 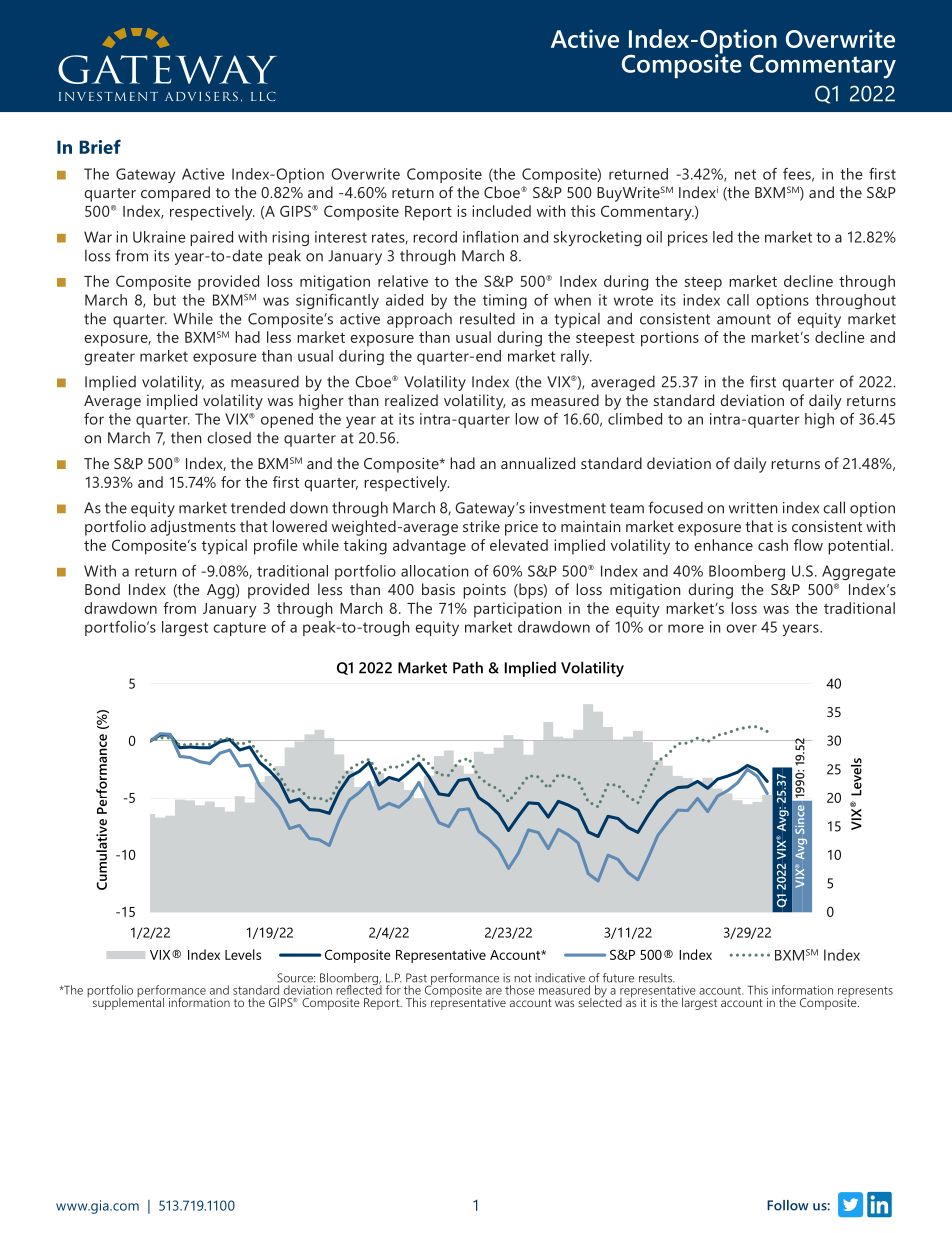 What do you see at coordinates (110, 358) in the screenshot?
I see `greater` at bounding box center [110, 358].
